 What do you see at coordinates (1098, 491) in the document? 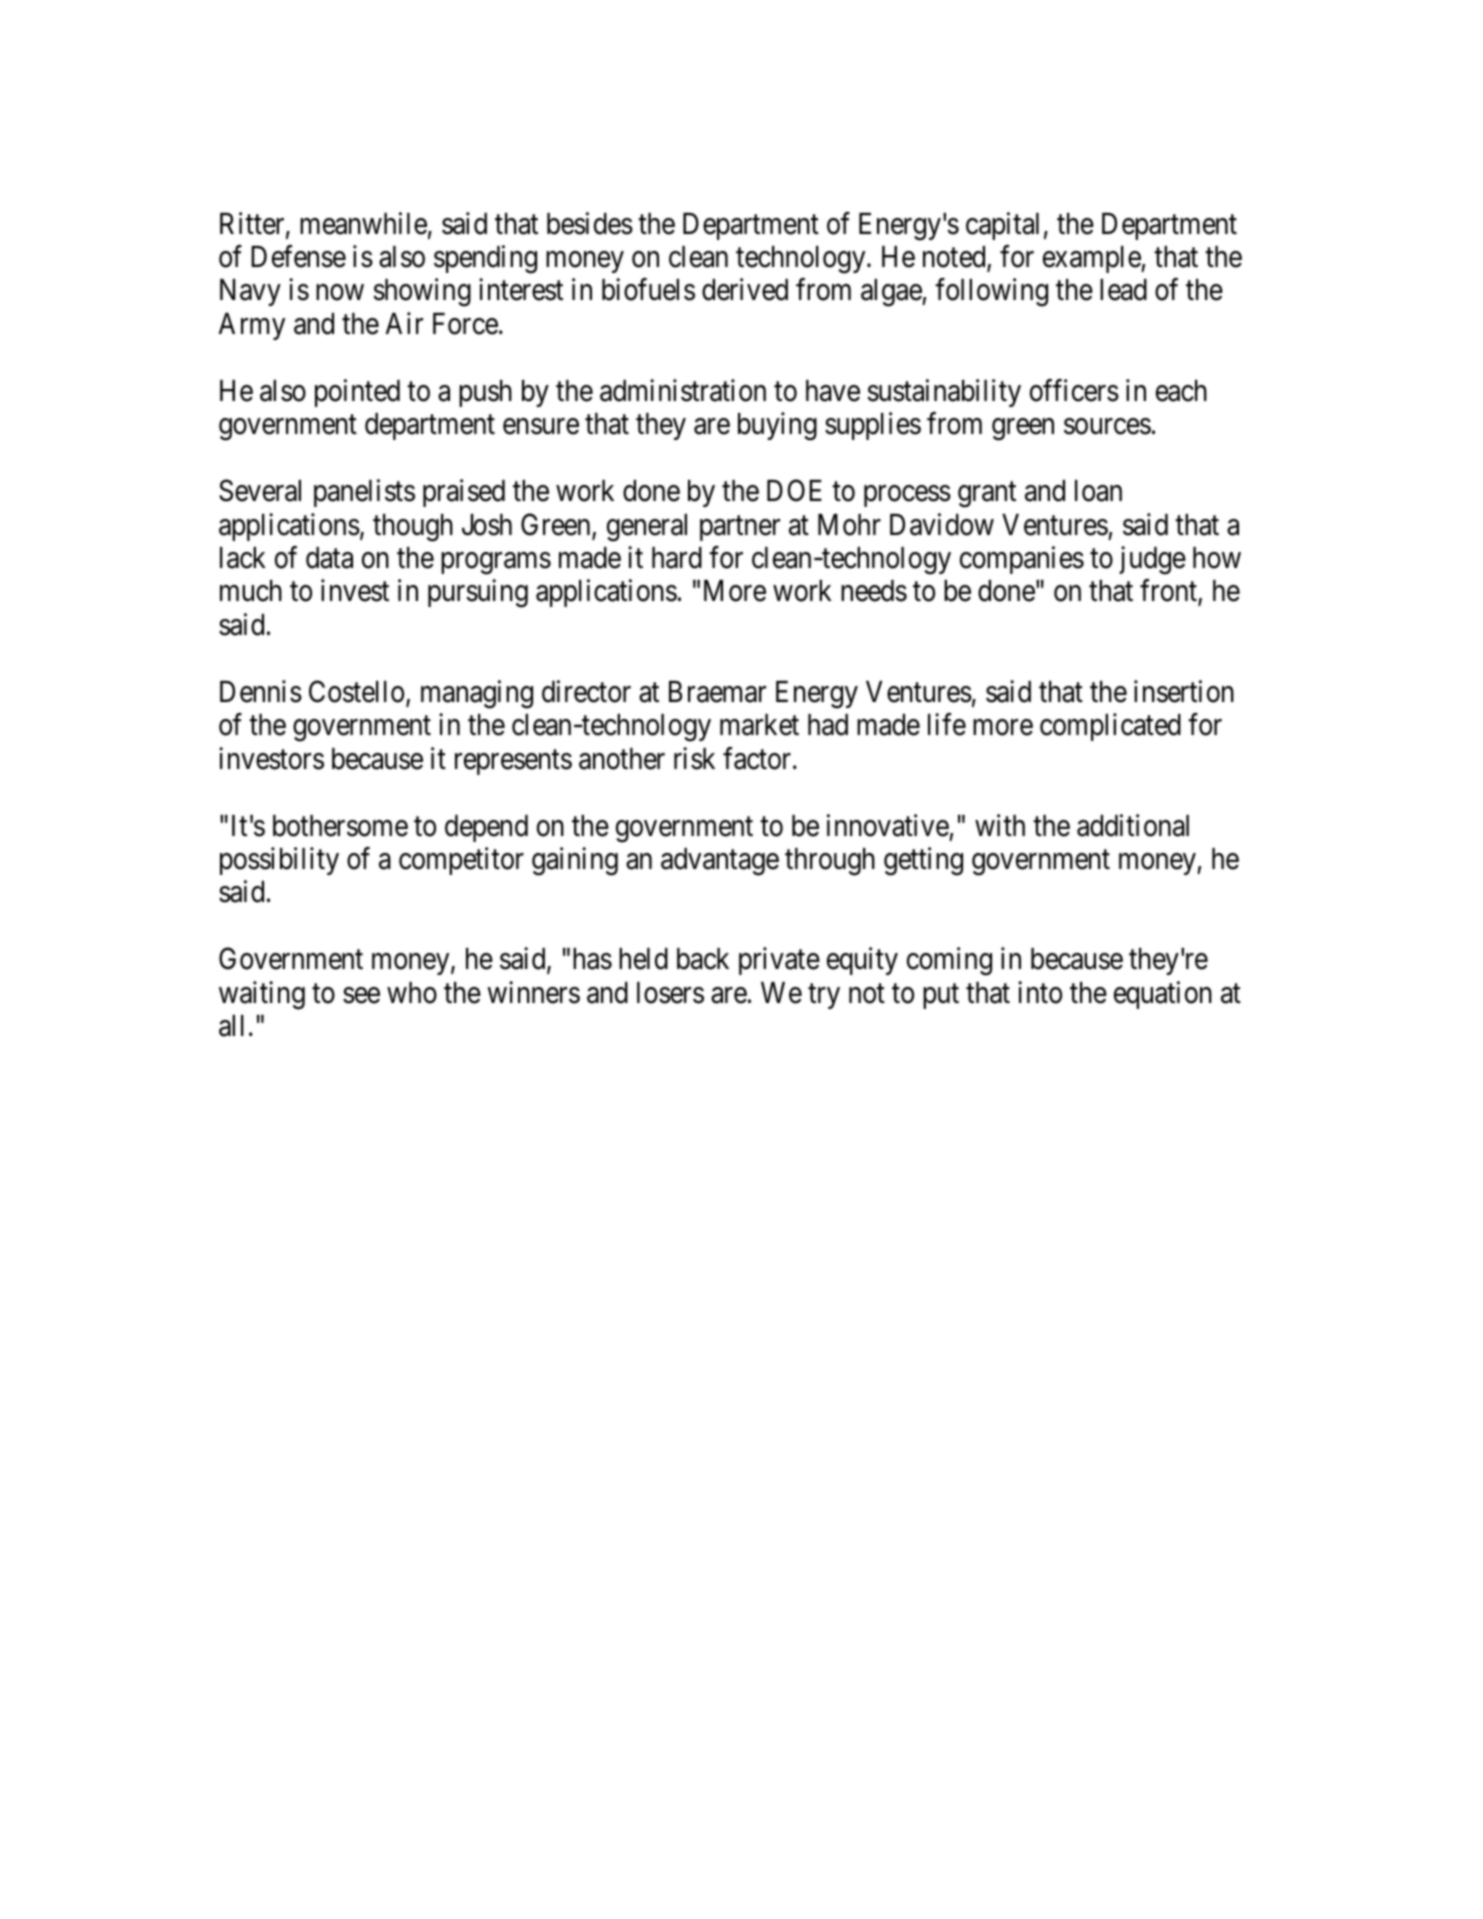
I see `loan` at bounding box center [1098, 491].
